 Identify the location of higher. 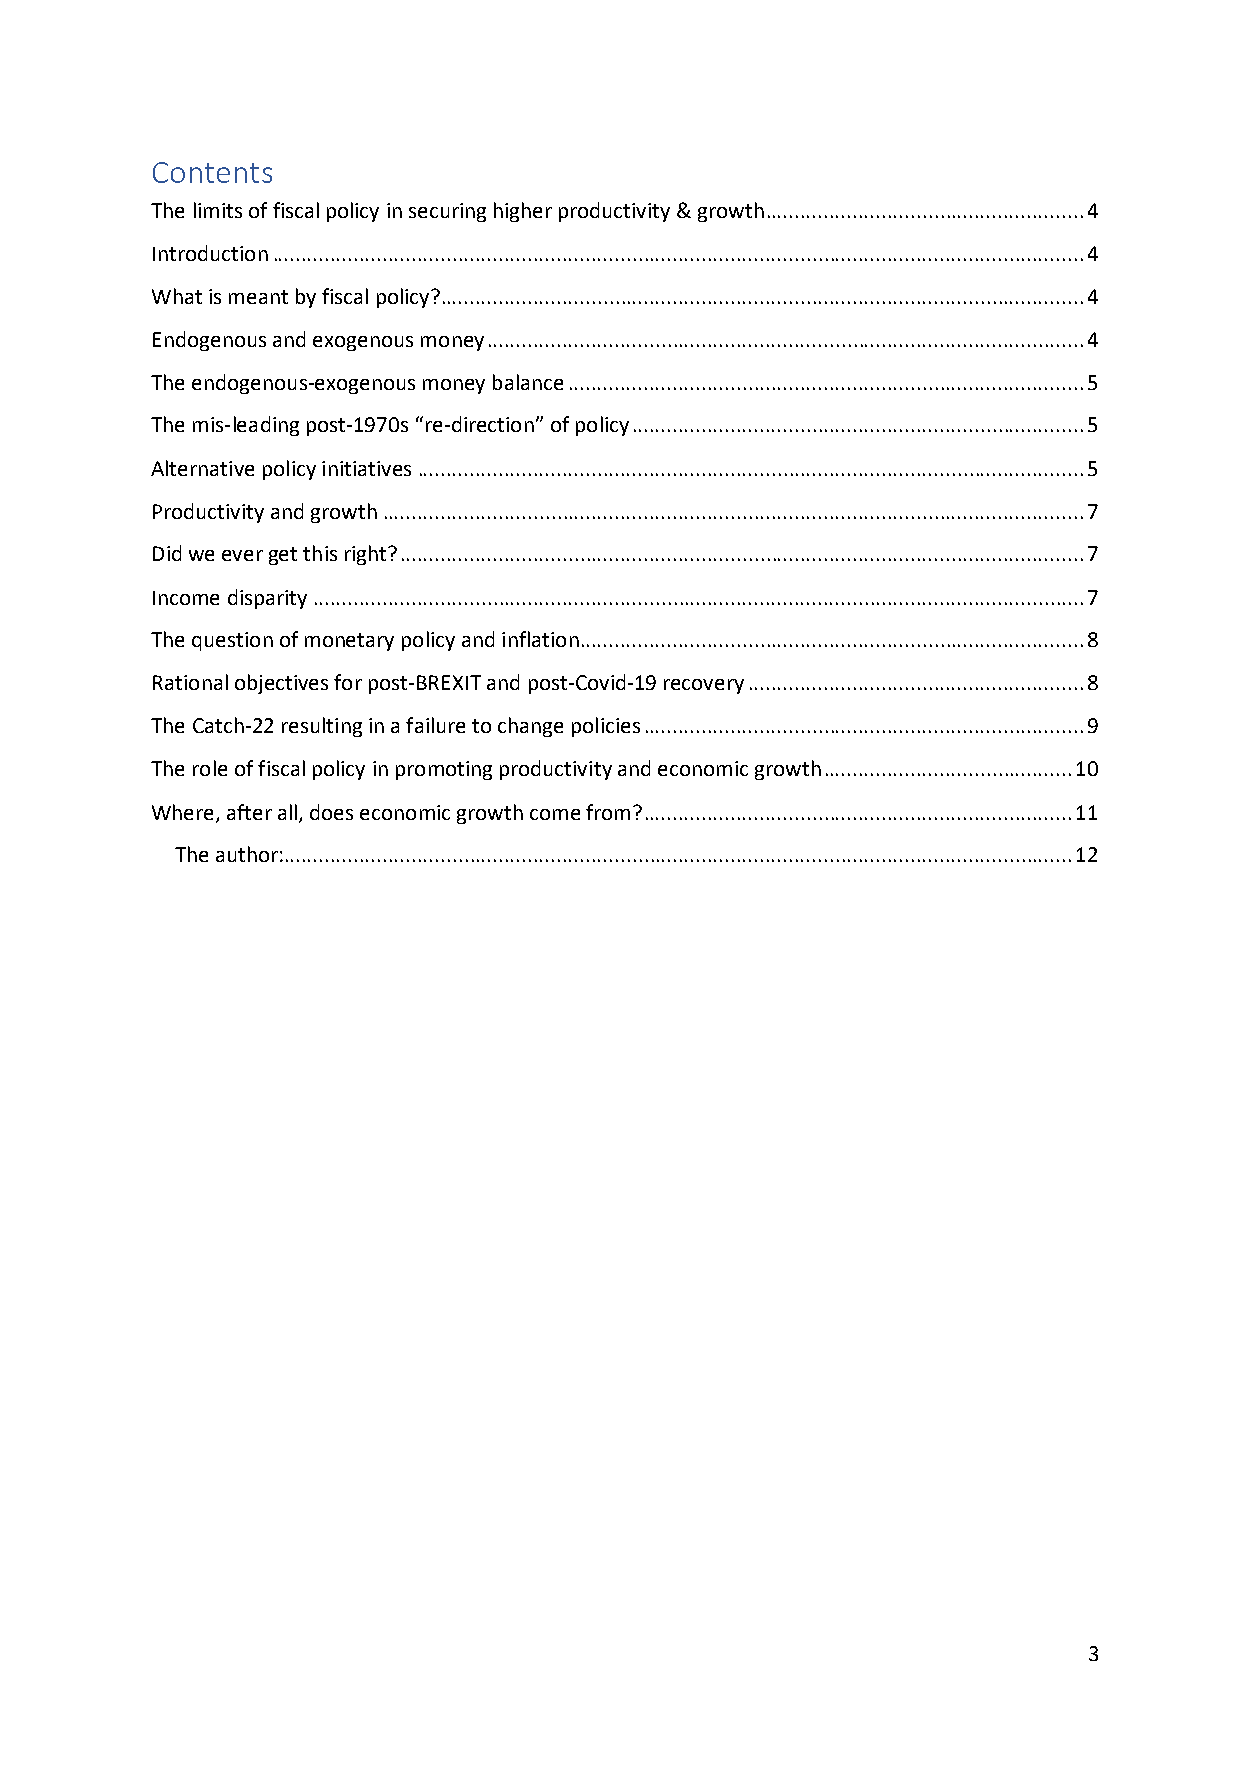
(523, 212).
